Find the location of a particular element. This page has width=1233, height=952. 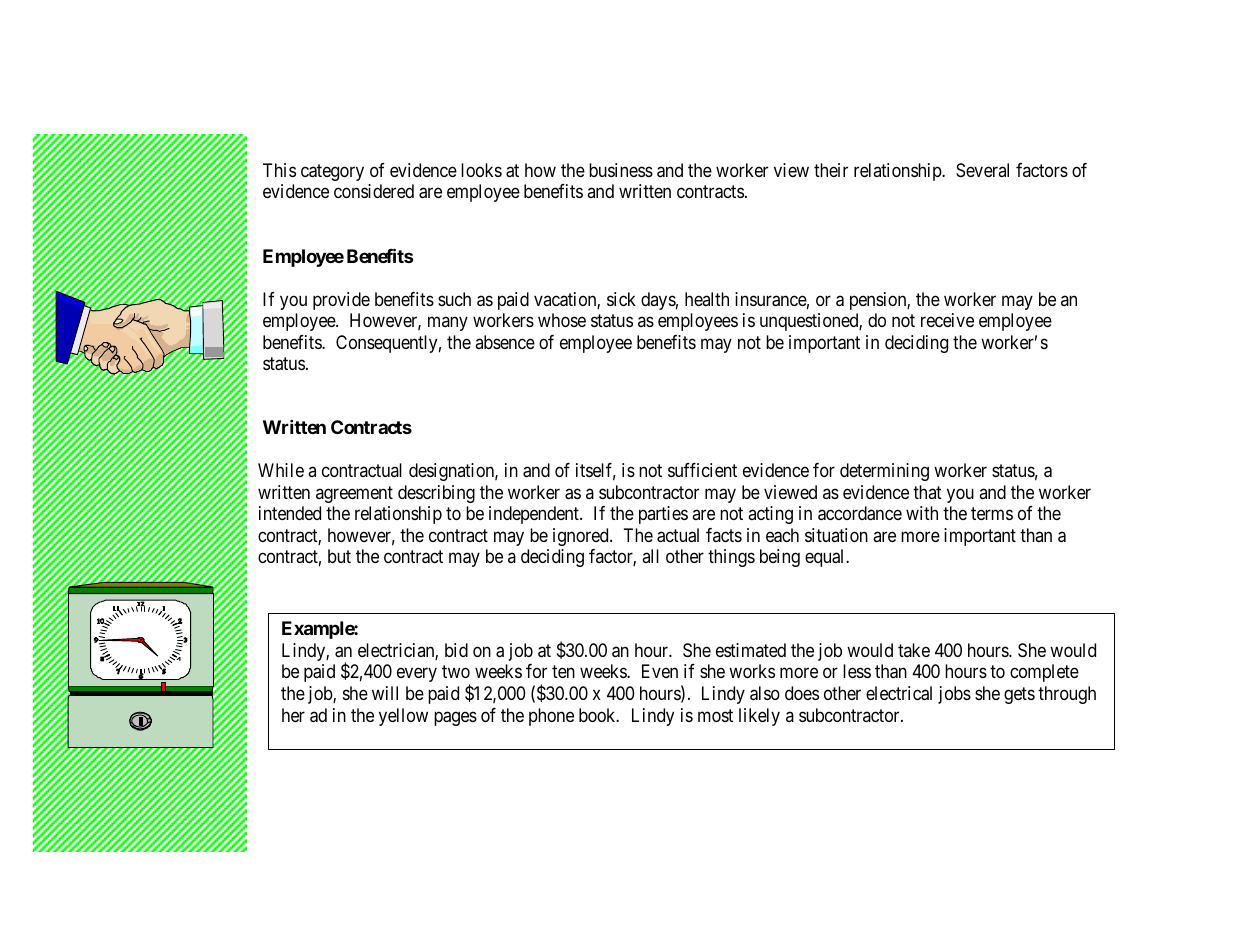

but is located at coordinates (339, 556).
